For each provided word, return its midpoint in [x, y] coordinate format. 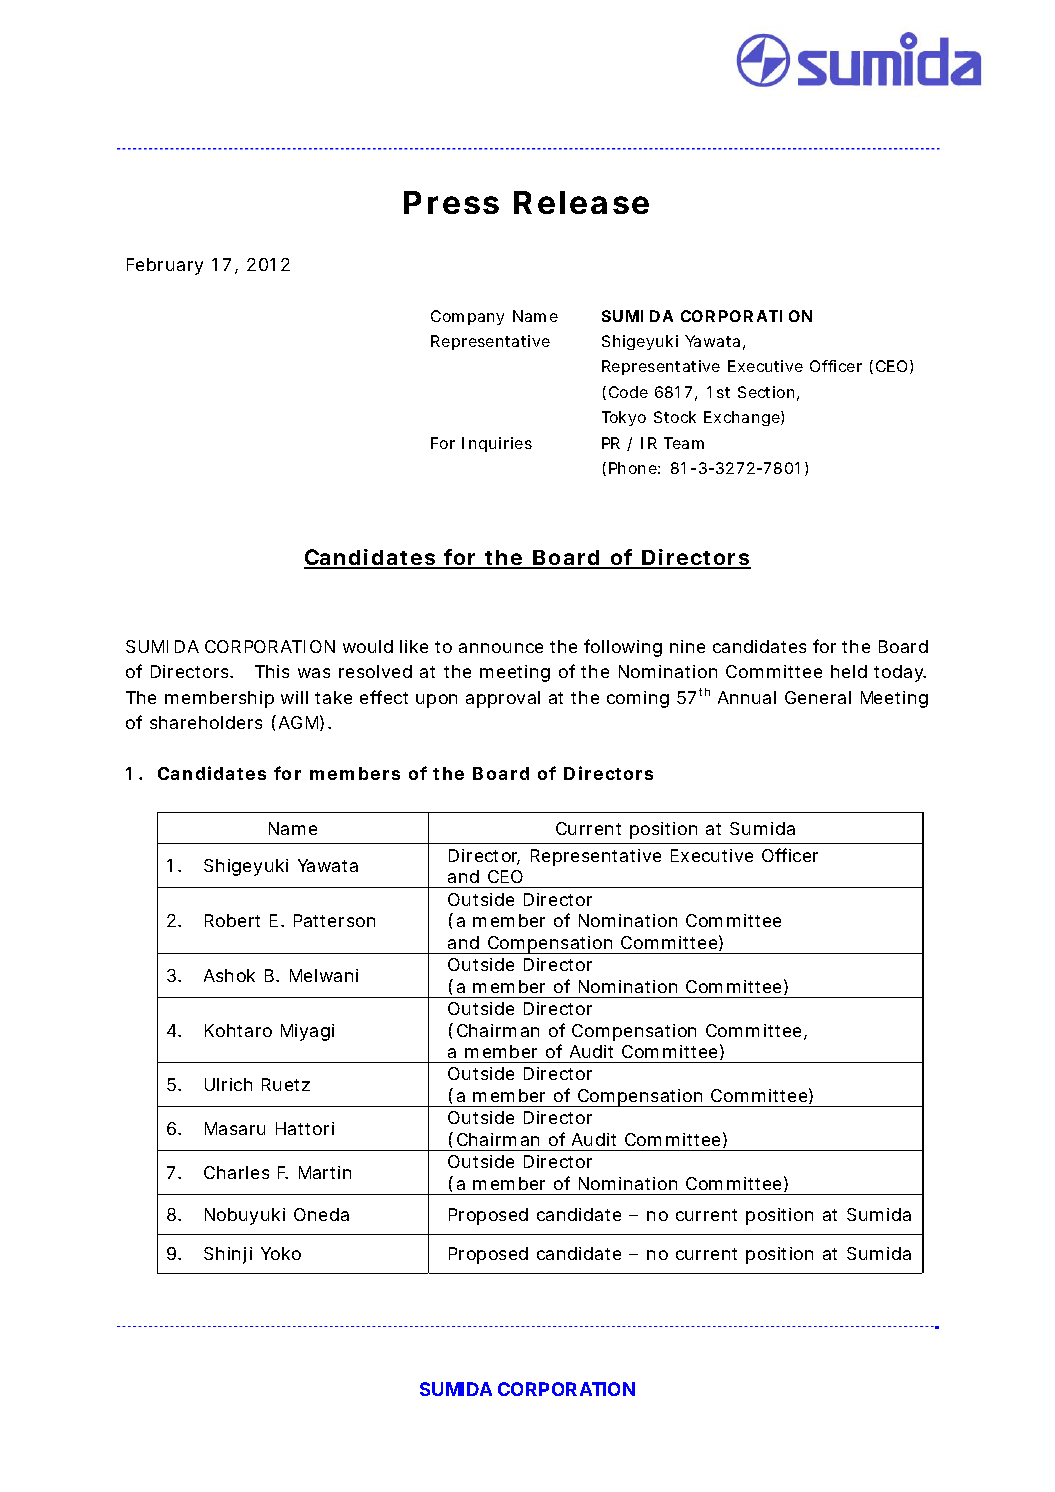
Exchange [743, 418]
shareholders [206, 722]
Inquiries [497, 444]
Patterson [334, 920]
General [818, 697]
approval [503, 699]
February [165, 266]
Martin [325, 1172]
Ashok [229, 975]
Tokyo [624, 418]
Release [581, 202]
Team [684, 443]
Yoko [281, 1253]
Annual [747, 697]
